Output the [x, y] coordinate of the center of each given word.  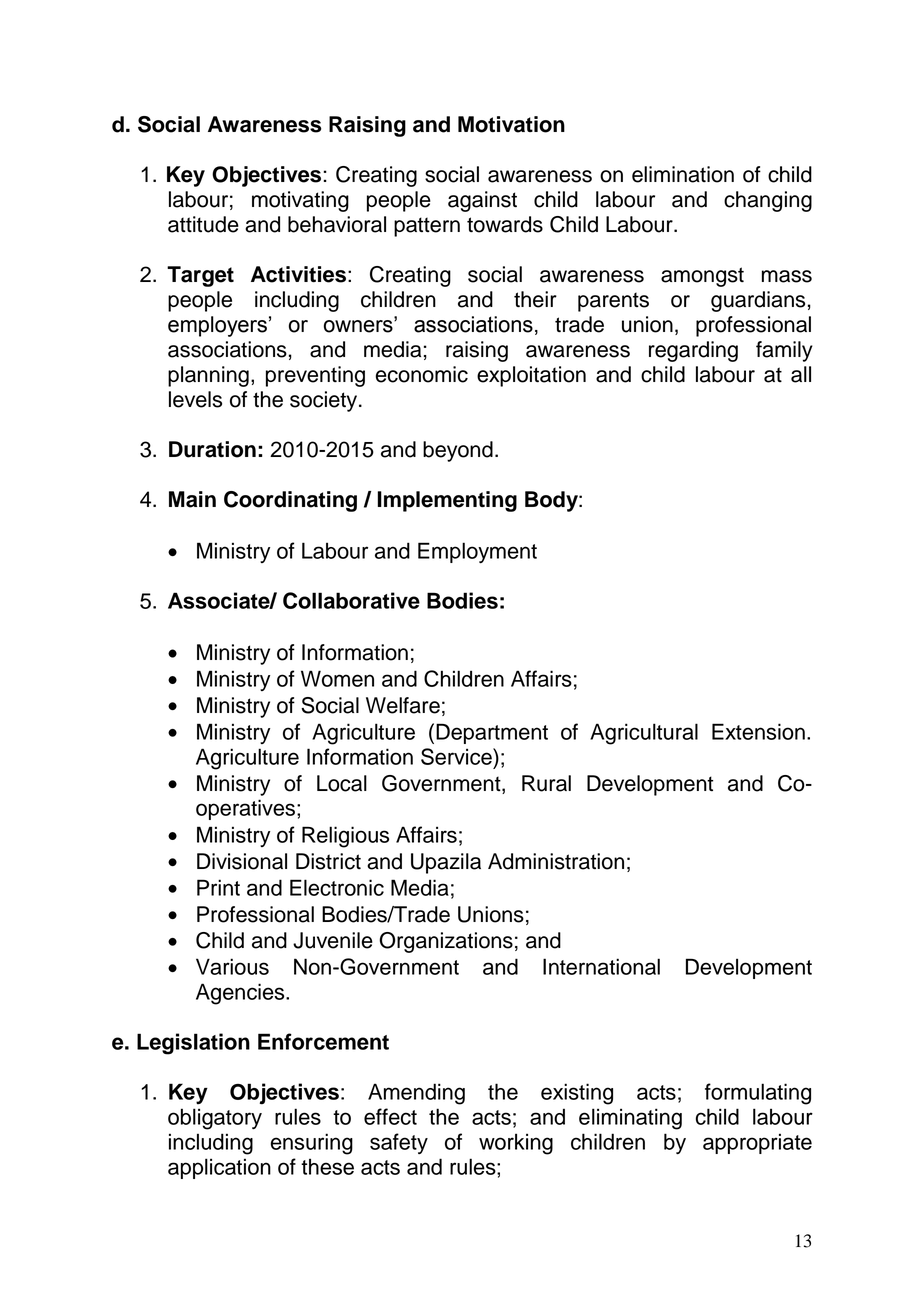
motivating [300, 201]
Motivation [511, 124]
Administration [556, 861]
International [601, 966]
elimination [683, 174]
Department [492, 733]
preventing [315, 376]
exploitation [531, 376]
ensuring [312, 1144]
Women [337, 678]
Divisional [242, 861]
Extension [758, 731]
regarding [693, 351]
